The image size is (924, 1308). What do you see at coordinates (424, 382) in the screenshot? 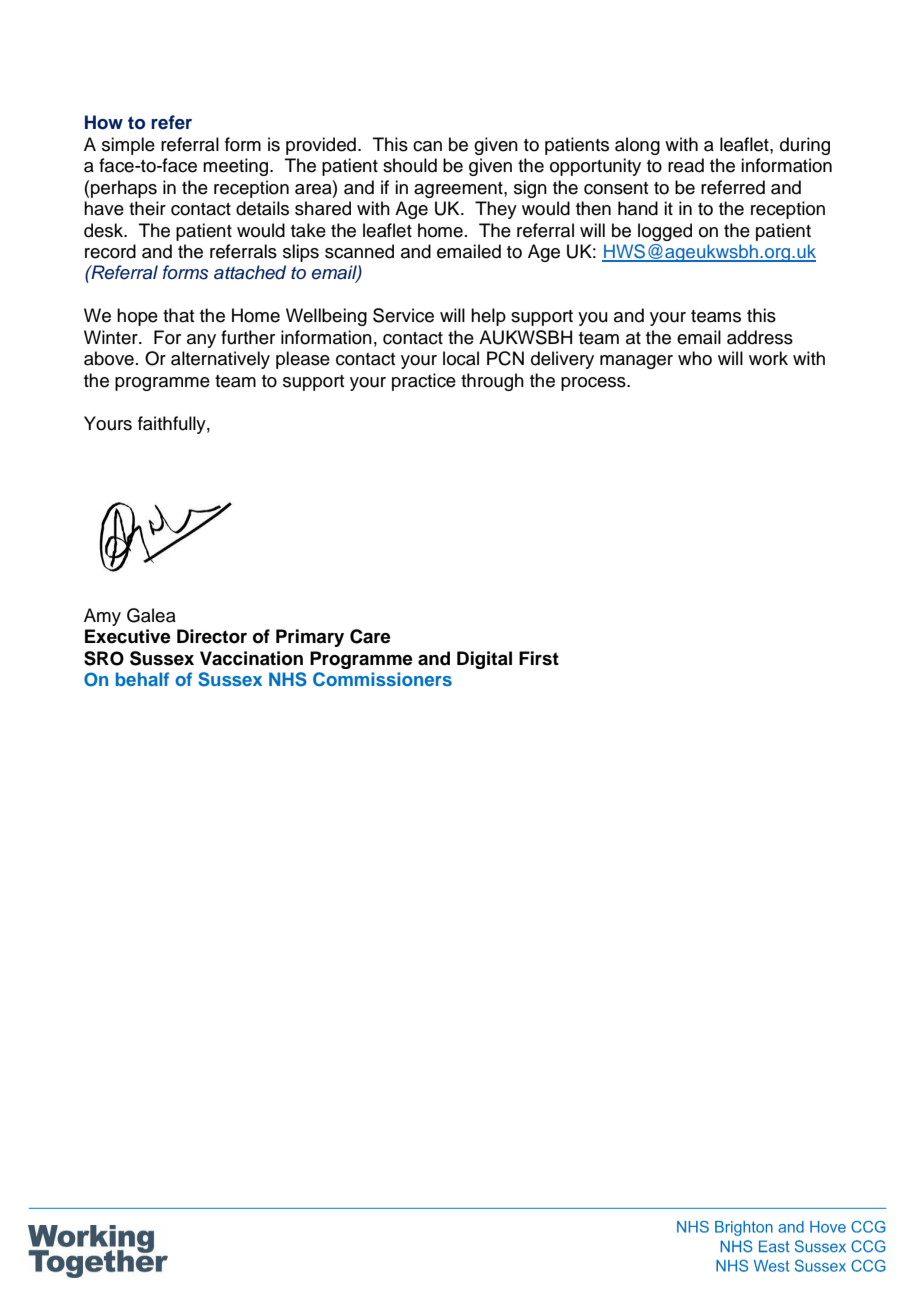
I see `practice` at bounding box center [424, 382].
